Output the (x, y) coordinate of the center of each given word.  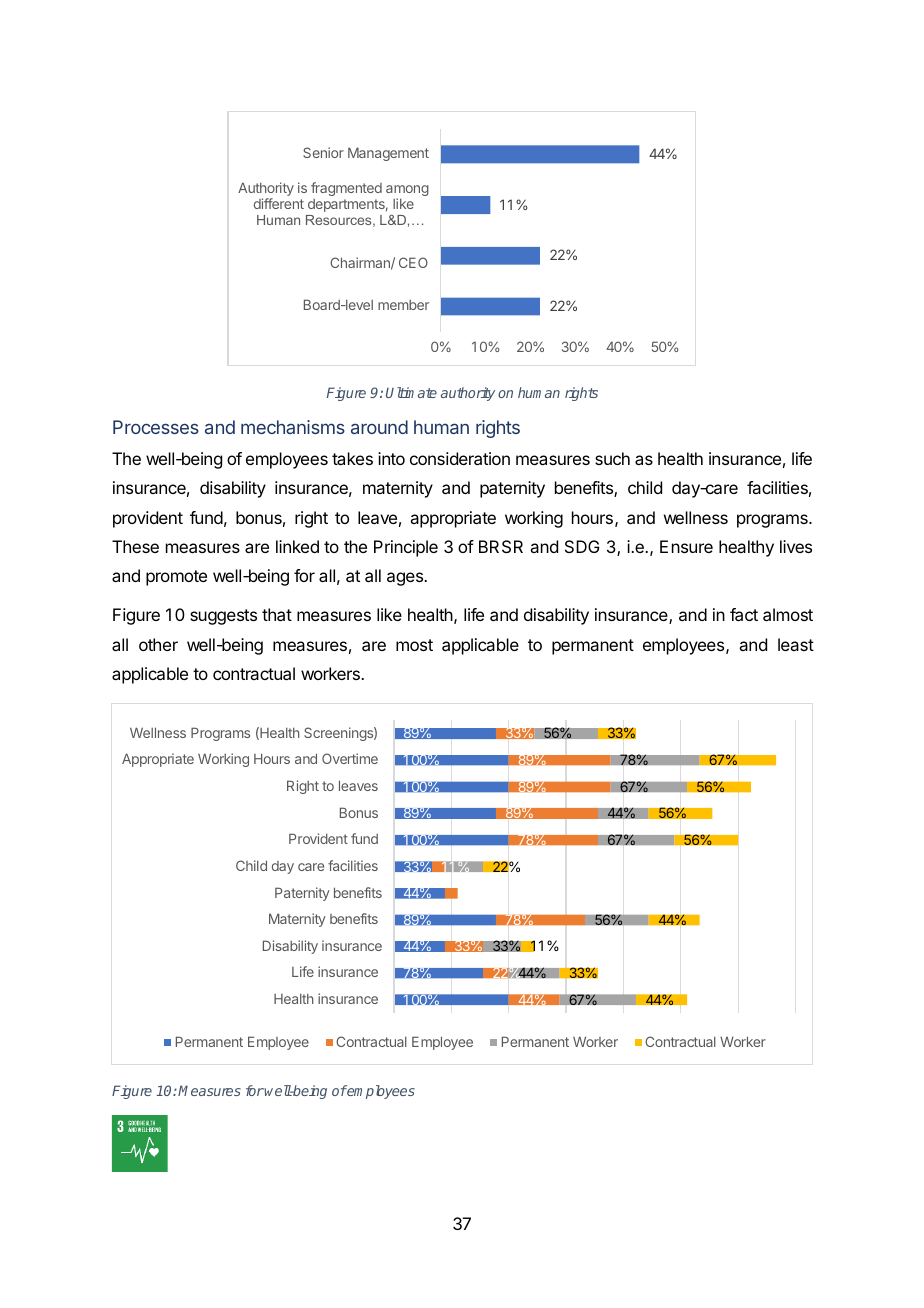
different (279, 203)
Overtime (350, 758)
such (612, 458)
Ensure (686, 546)
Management (388, 154)
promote (176, 578)
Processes (156, 427)
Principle (406, 548)
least (796, 644)
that (277, 614)
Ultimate (411, 392)
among (407, 192)
